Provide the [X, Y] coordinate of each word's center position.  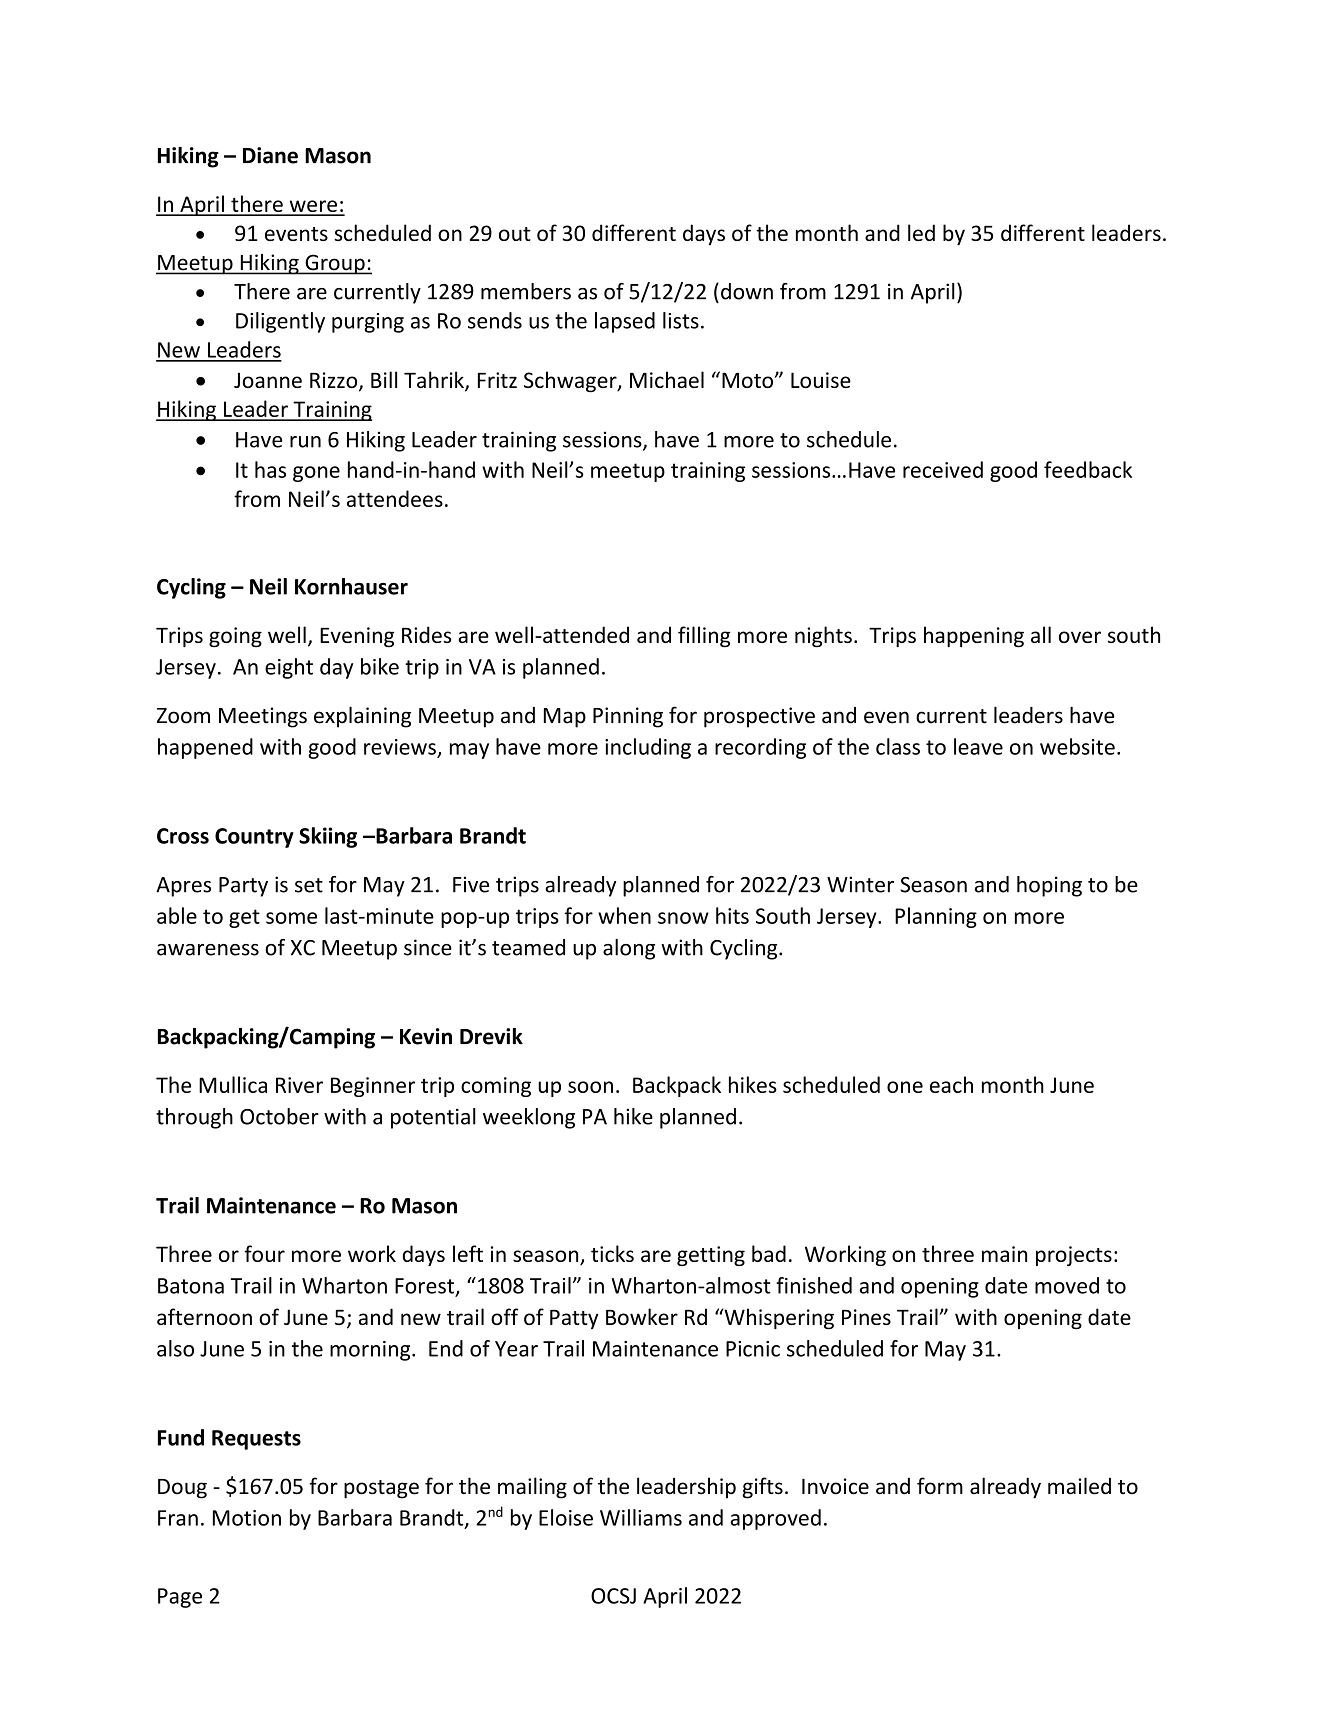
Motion [247, 1518]
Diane [270, 155]
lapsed [625, 322]
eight [289, 668]
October [279, 1116]
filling [704, 637]
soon [590, 1087]
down [747, 291]
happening [974, 637]
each [951, 1084]
